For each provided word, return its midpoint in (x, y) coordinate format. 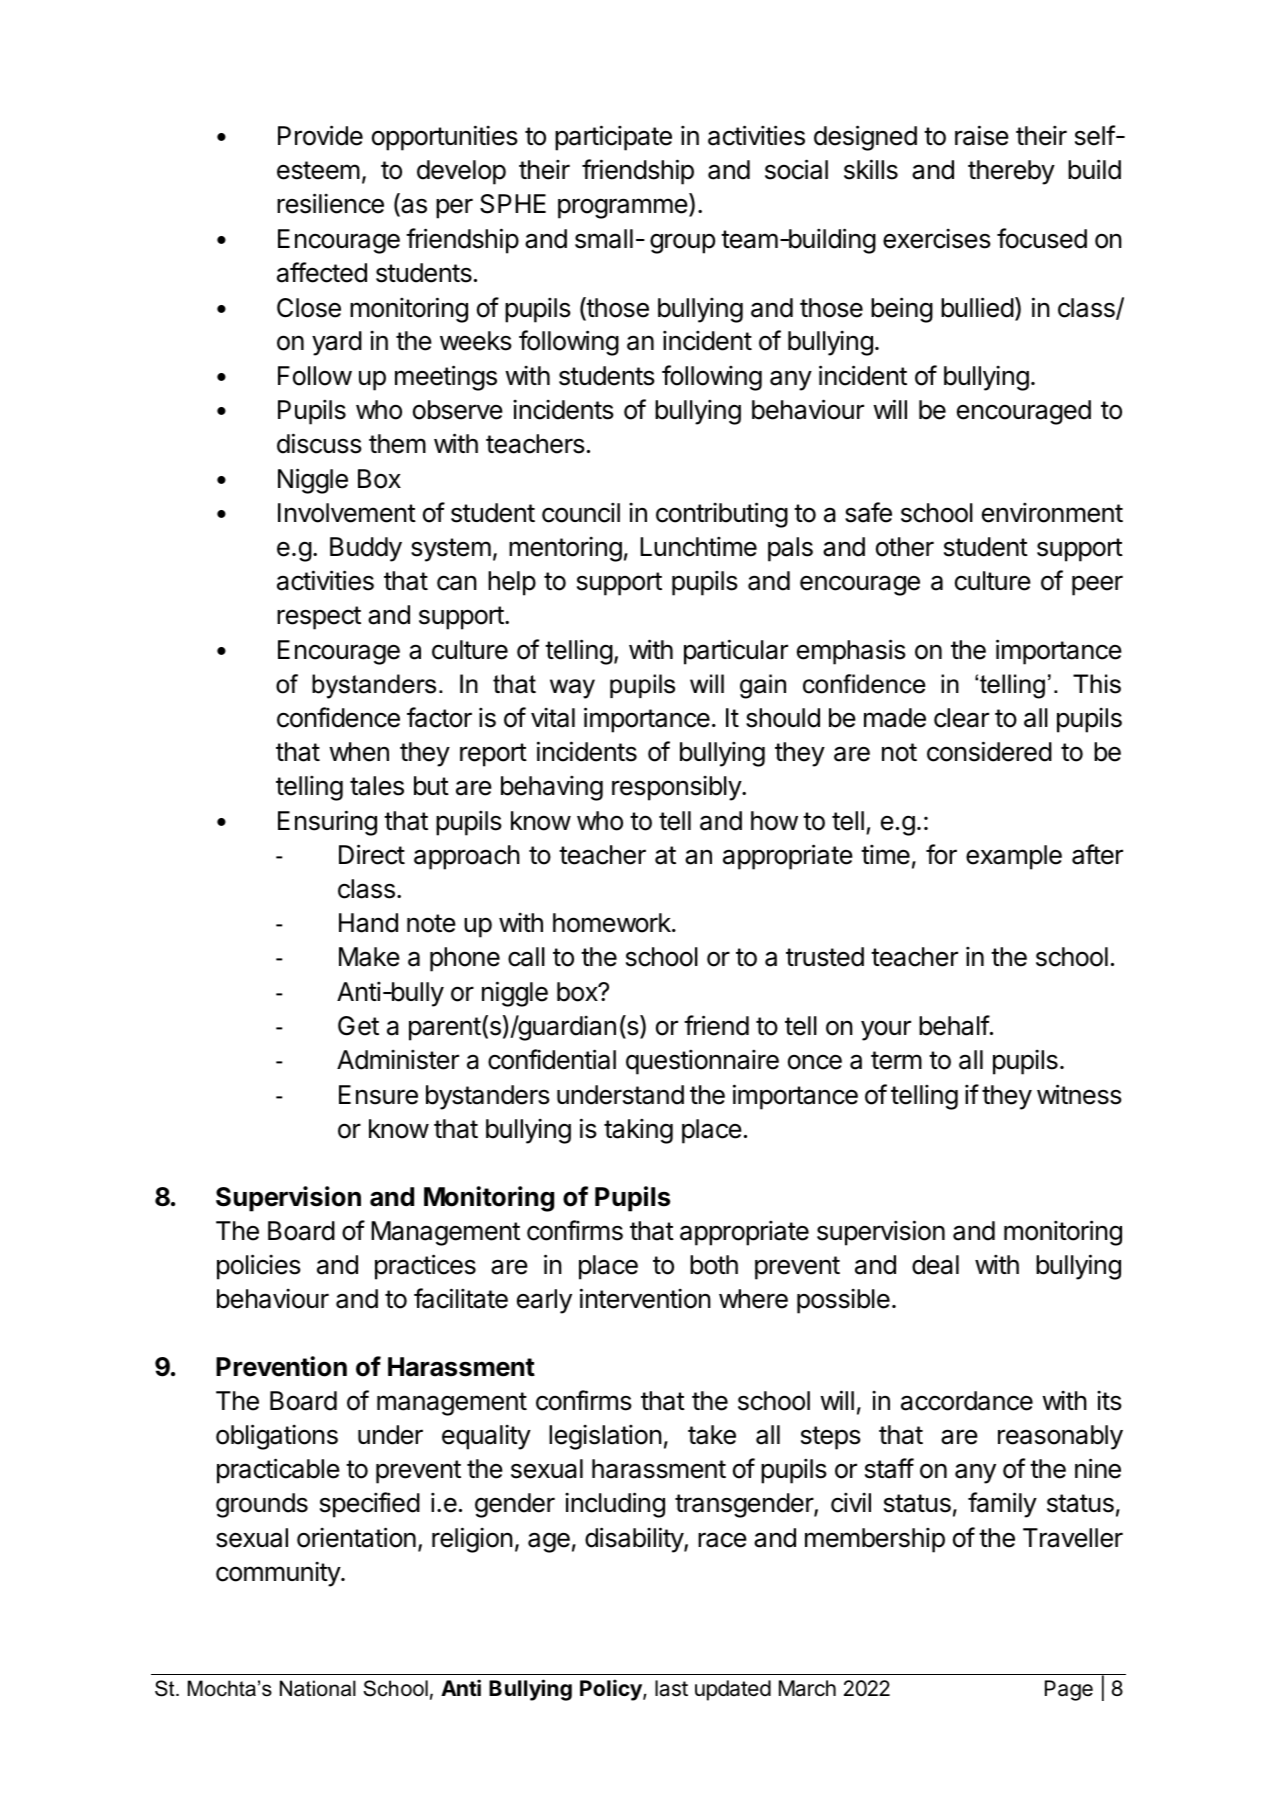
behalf (954, 1025)
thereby (1011, 172)
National (318, 1688)
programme (623, 208)
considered (989, 751)
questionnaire (702, 1062)
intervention (645, 1298)
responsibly (677, 788)
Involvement (347, 513)
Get (358, 1026)
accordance (967, 1401)
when (359, 752)
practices (425, 1267)
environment (1052, 513)
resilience (330, 203)
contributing (722, 515)
